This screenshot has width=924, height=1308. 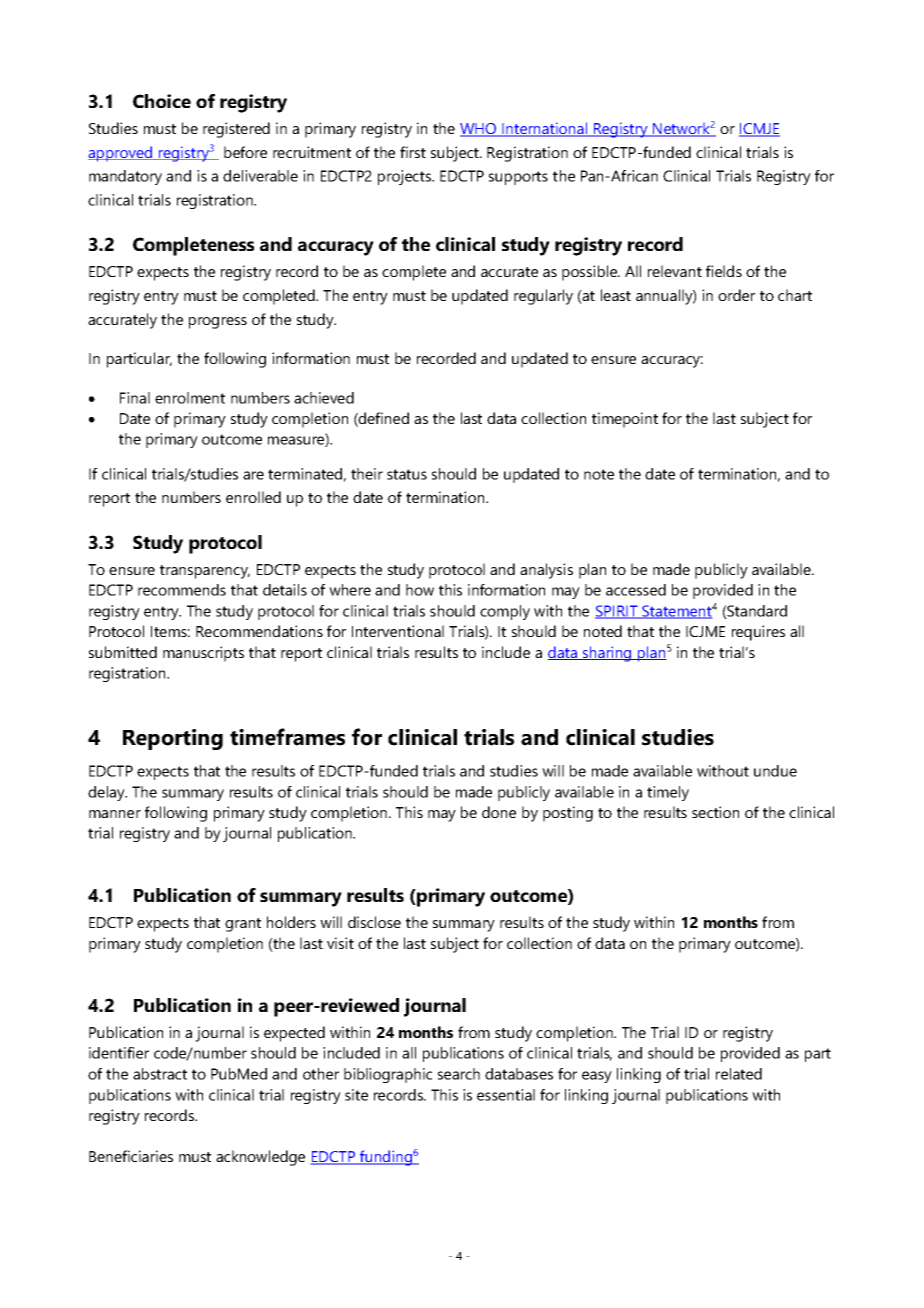 I want to click on enrolled, so click(x=253, y=497).
